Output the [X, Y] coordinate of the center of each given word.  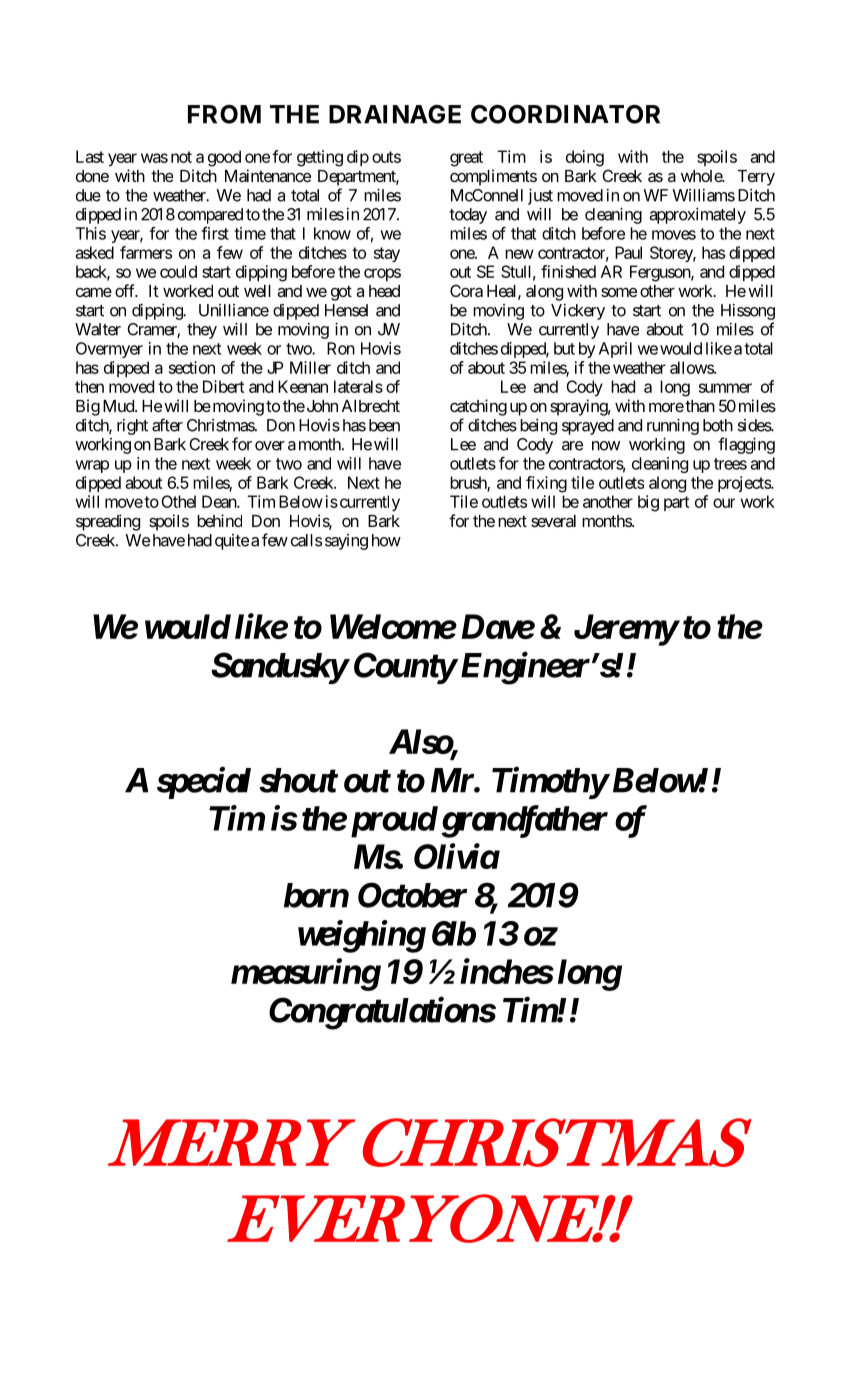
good [224, 158]
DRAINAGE [395, 114]
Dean [220, 501]
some [619, 292]
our [724, 503]
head [384, 291]
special [204, 782]
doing [585, 158]
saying [346, 542]
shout [298, 780]
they [202, 331]
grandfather [522, 821]
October [412, 895]
